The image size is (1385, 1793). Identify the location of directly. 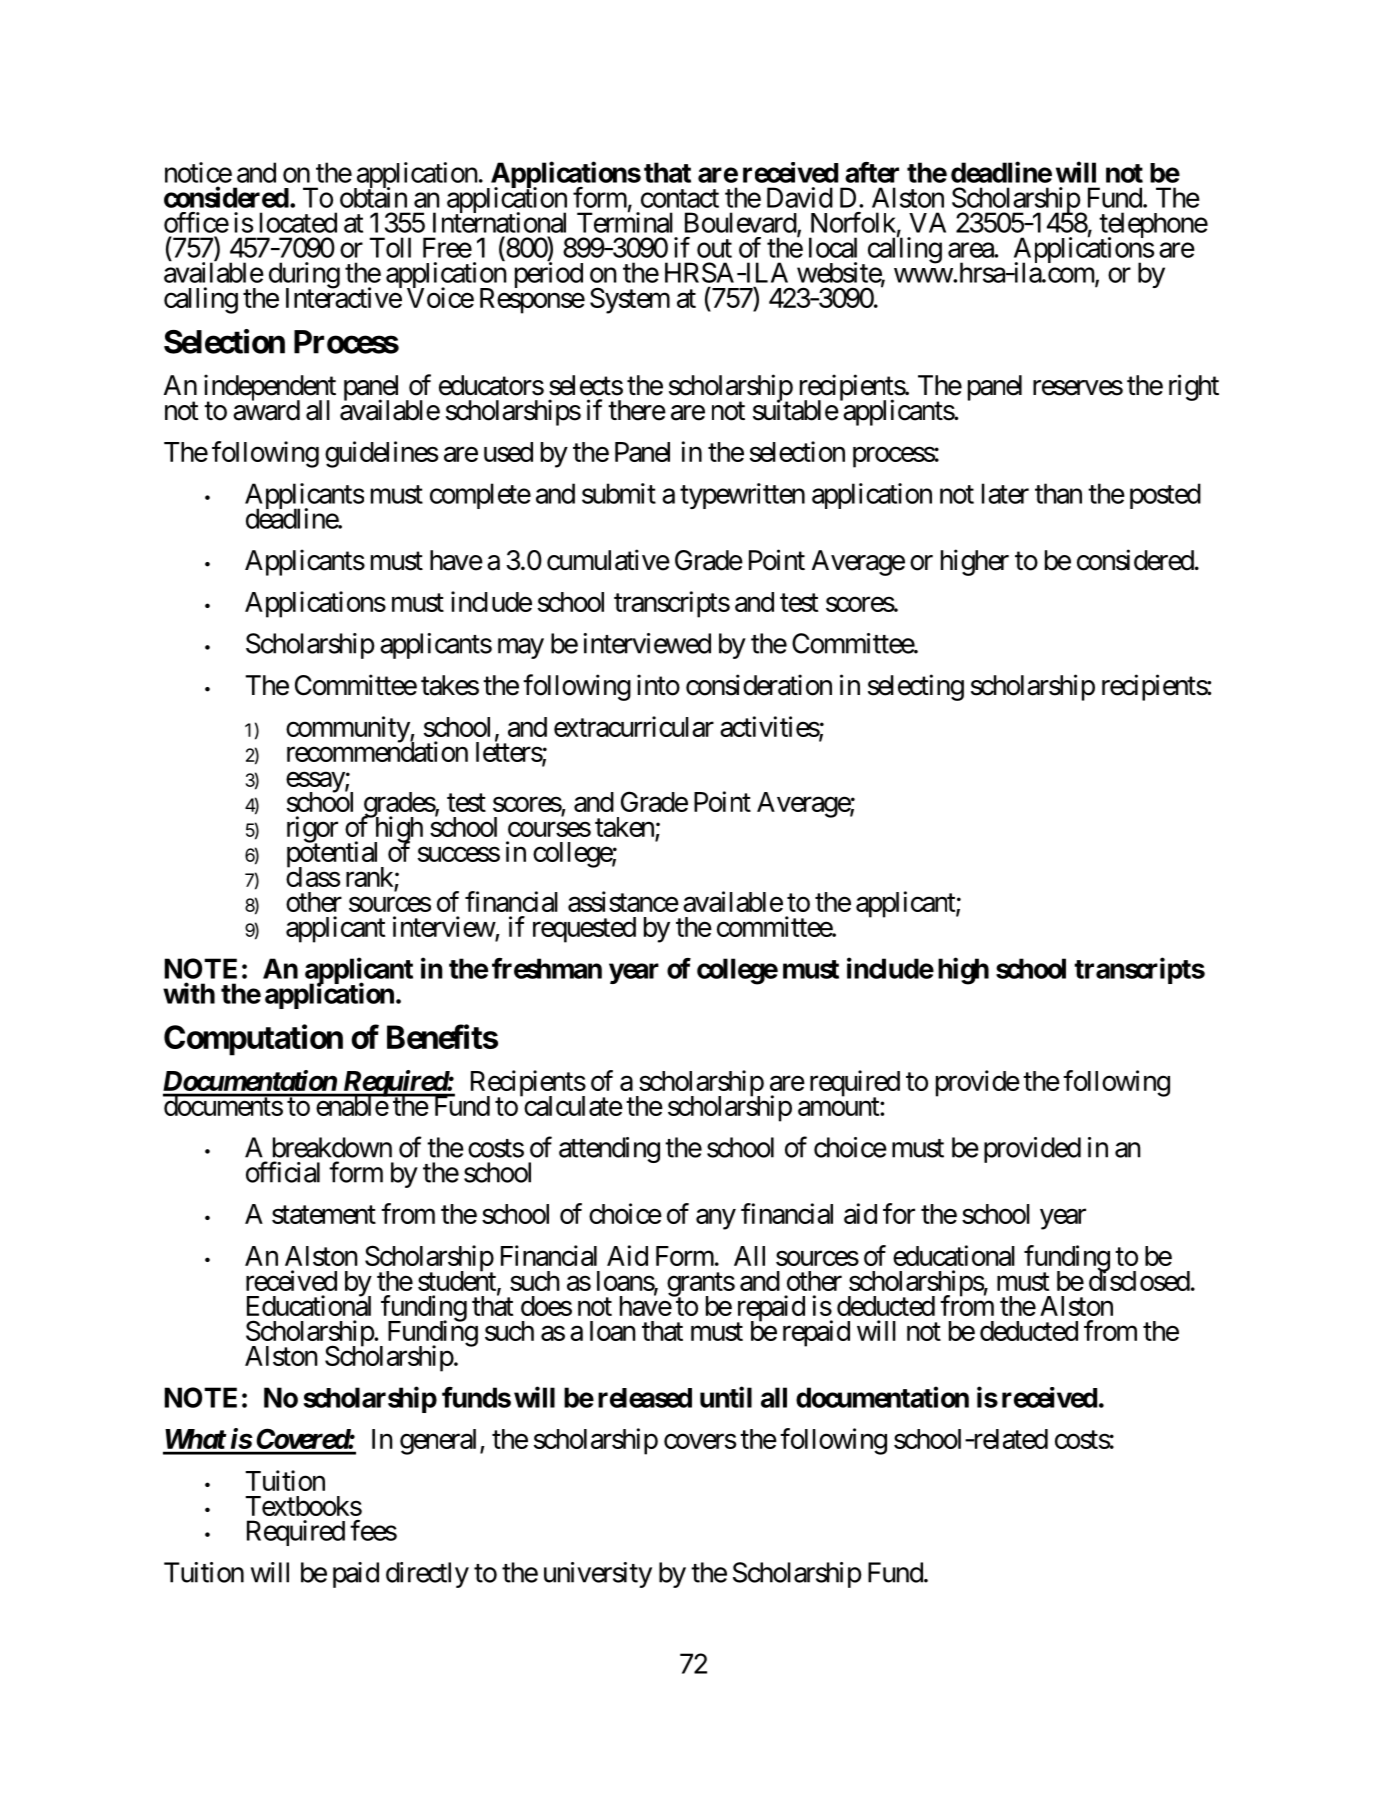
(427, 1575).
